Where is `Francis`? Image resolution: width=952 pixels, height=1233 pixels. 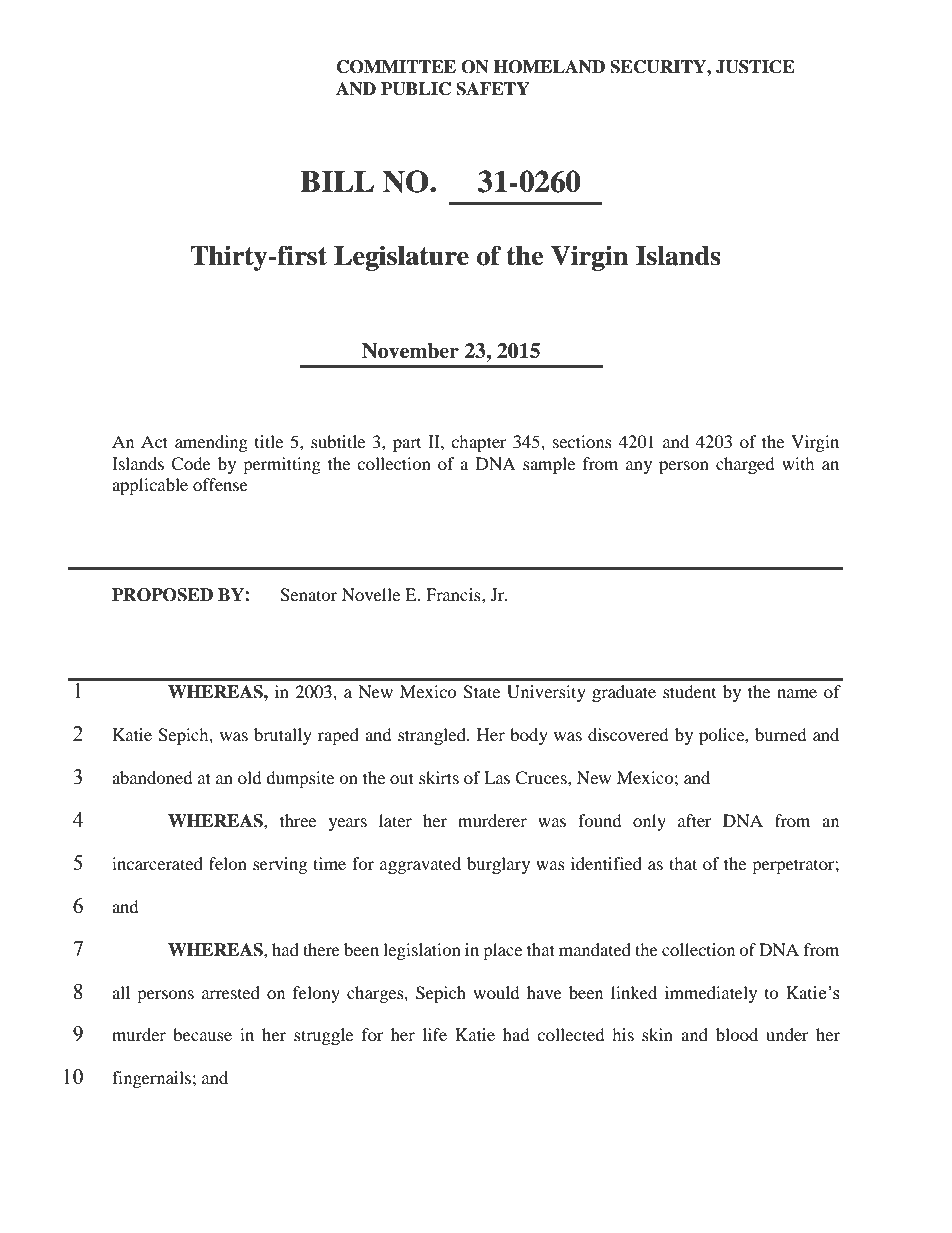 Francis is located at coordinates (454, 594).
